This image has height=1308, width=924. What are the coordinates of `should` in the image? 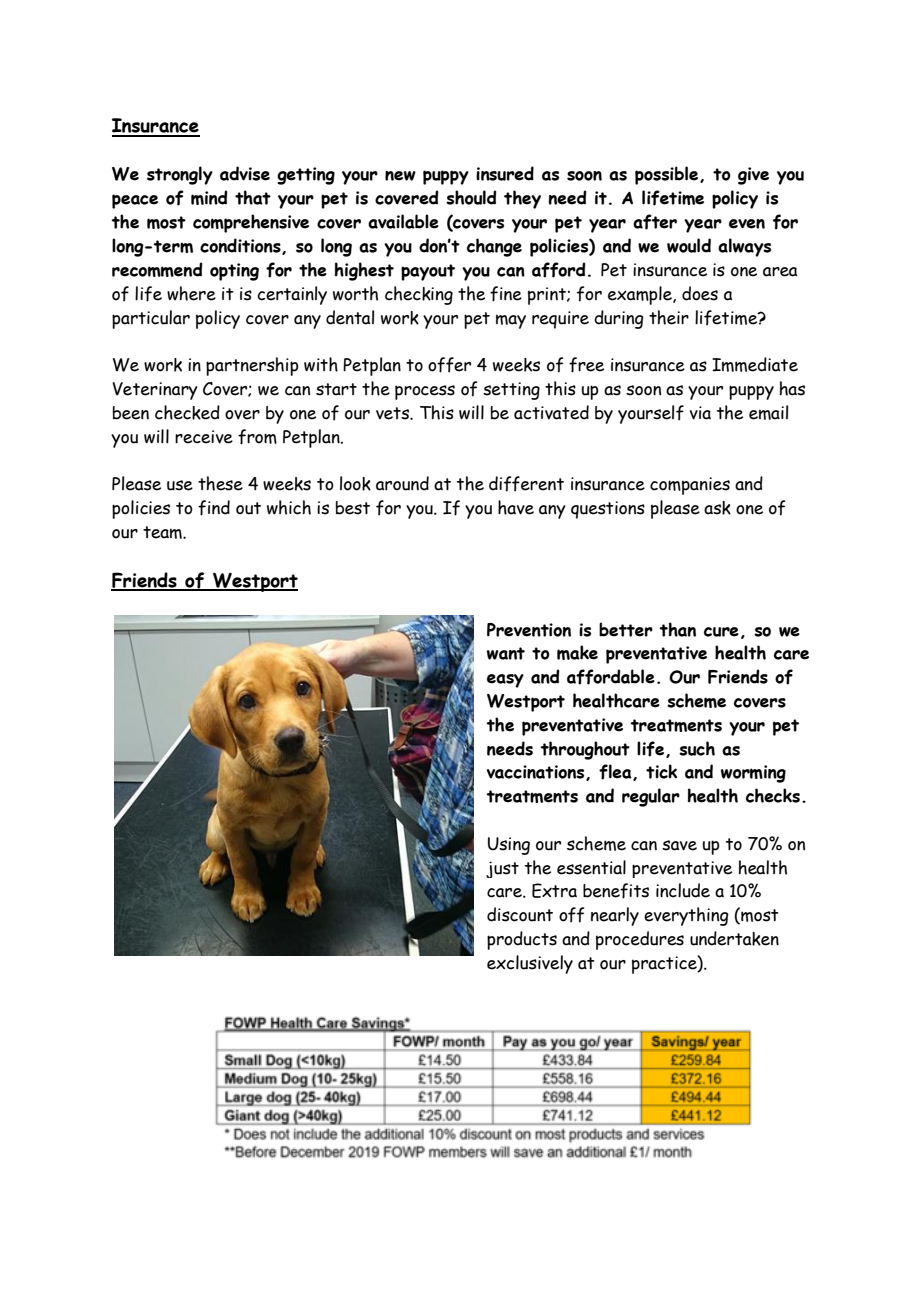 It's located at (471, 197).
